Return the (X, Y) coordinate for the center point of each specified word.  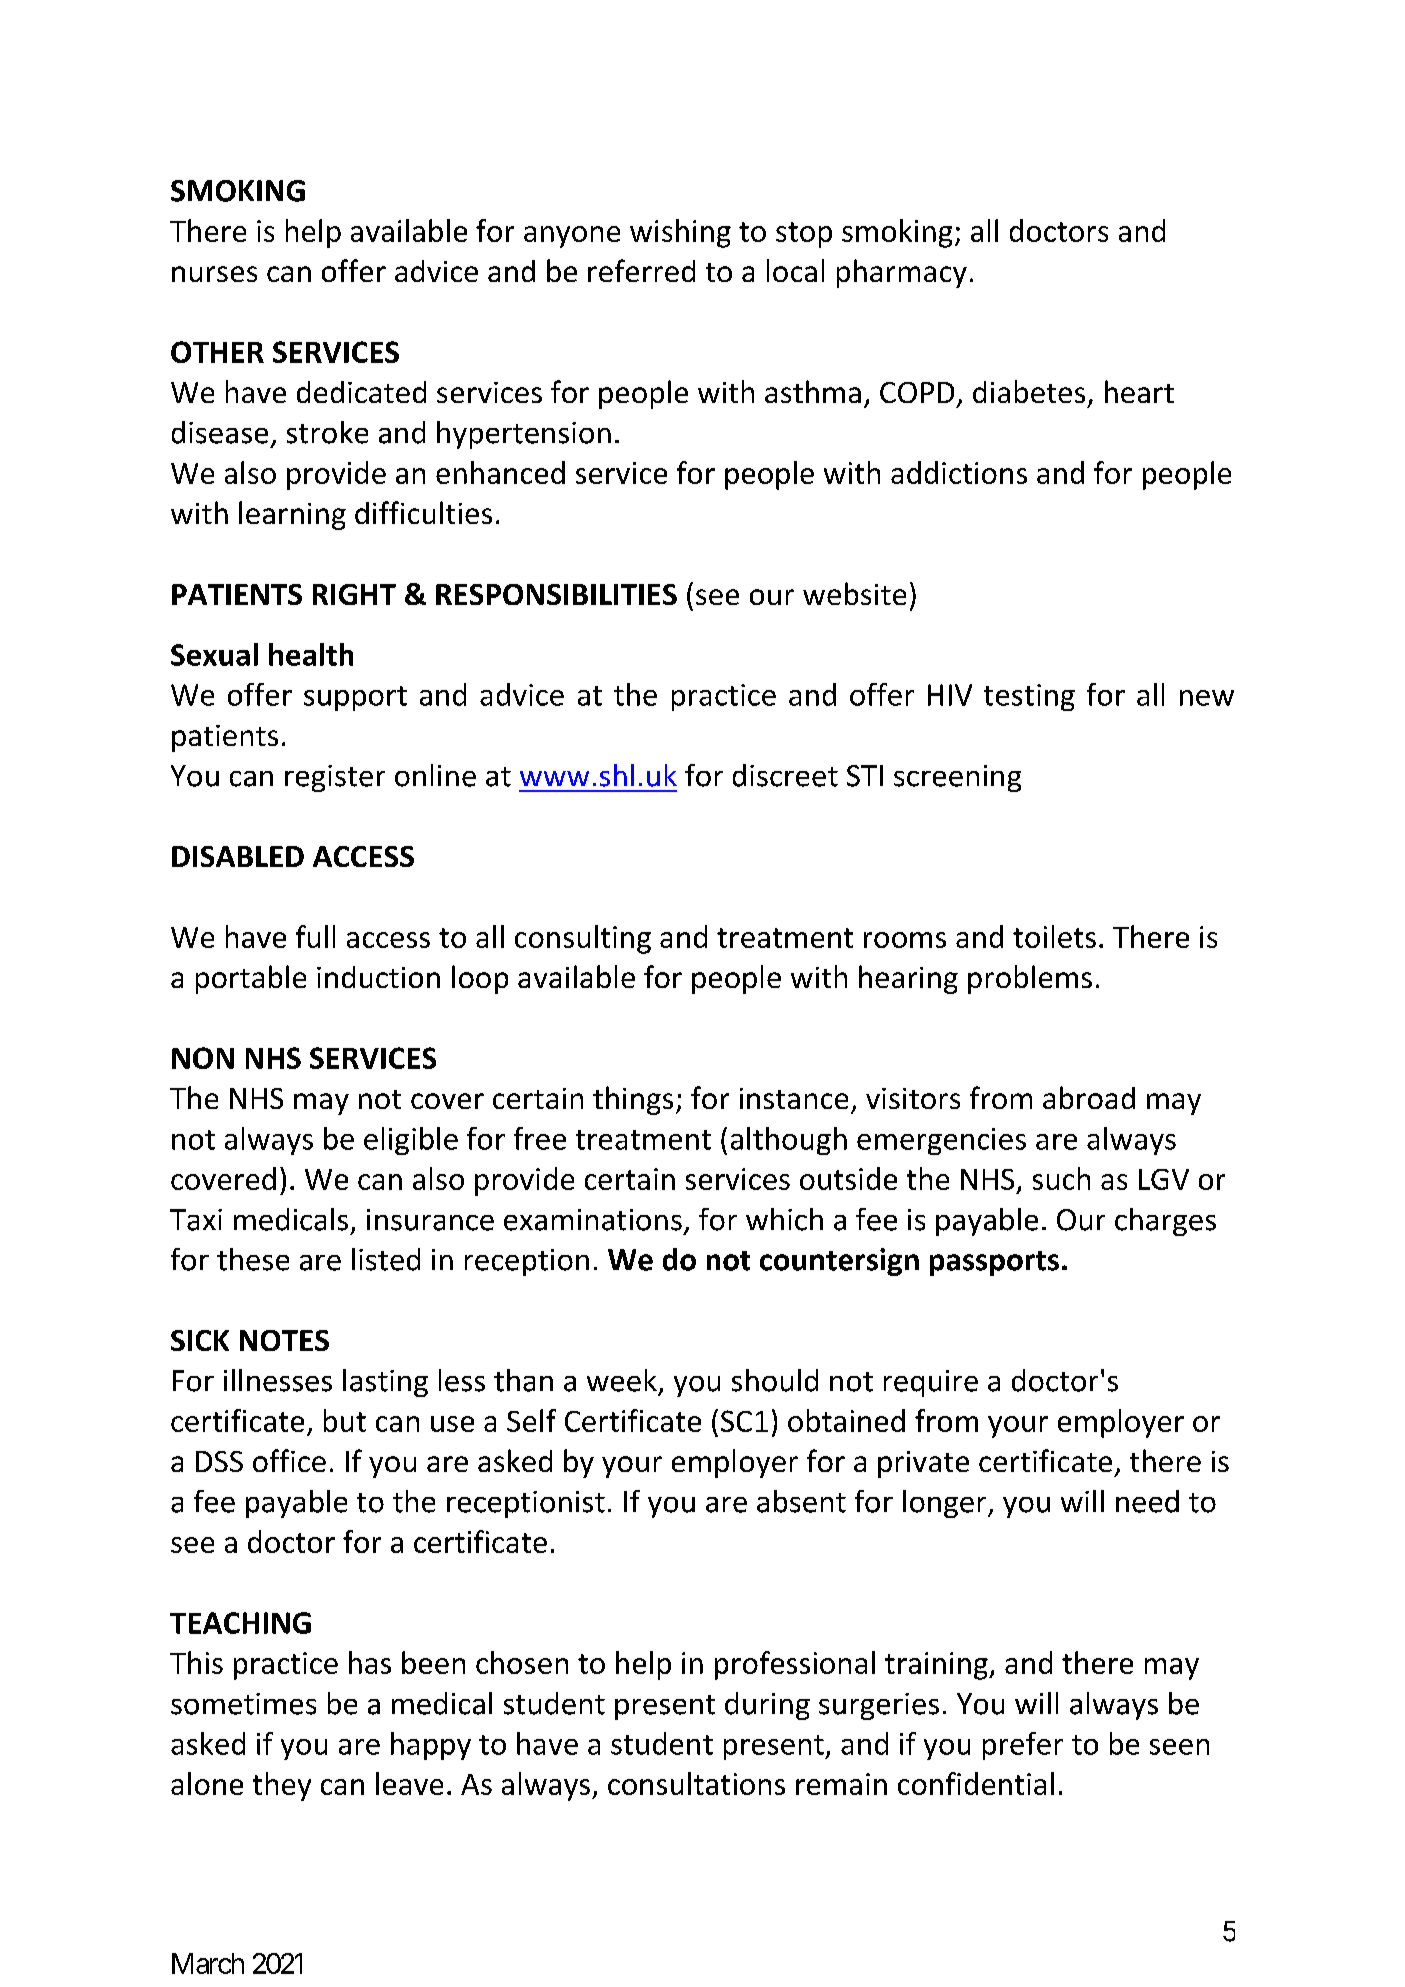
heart (1139, 391)
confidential (976, 1783)
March (208, 1963)
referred (641, 270)
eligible (411, 1141)
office (289, 1460)
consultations (696, 1783)
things (633, 1100)
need (1147, 1501)
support (355, 698)
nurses (214, 274)
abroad (1089, 1097)
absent (801, 1501)
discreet (785, 775)
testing (1029, 697)
